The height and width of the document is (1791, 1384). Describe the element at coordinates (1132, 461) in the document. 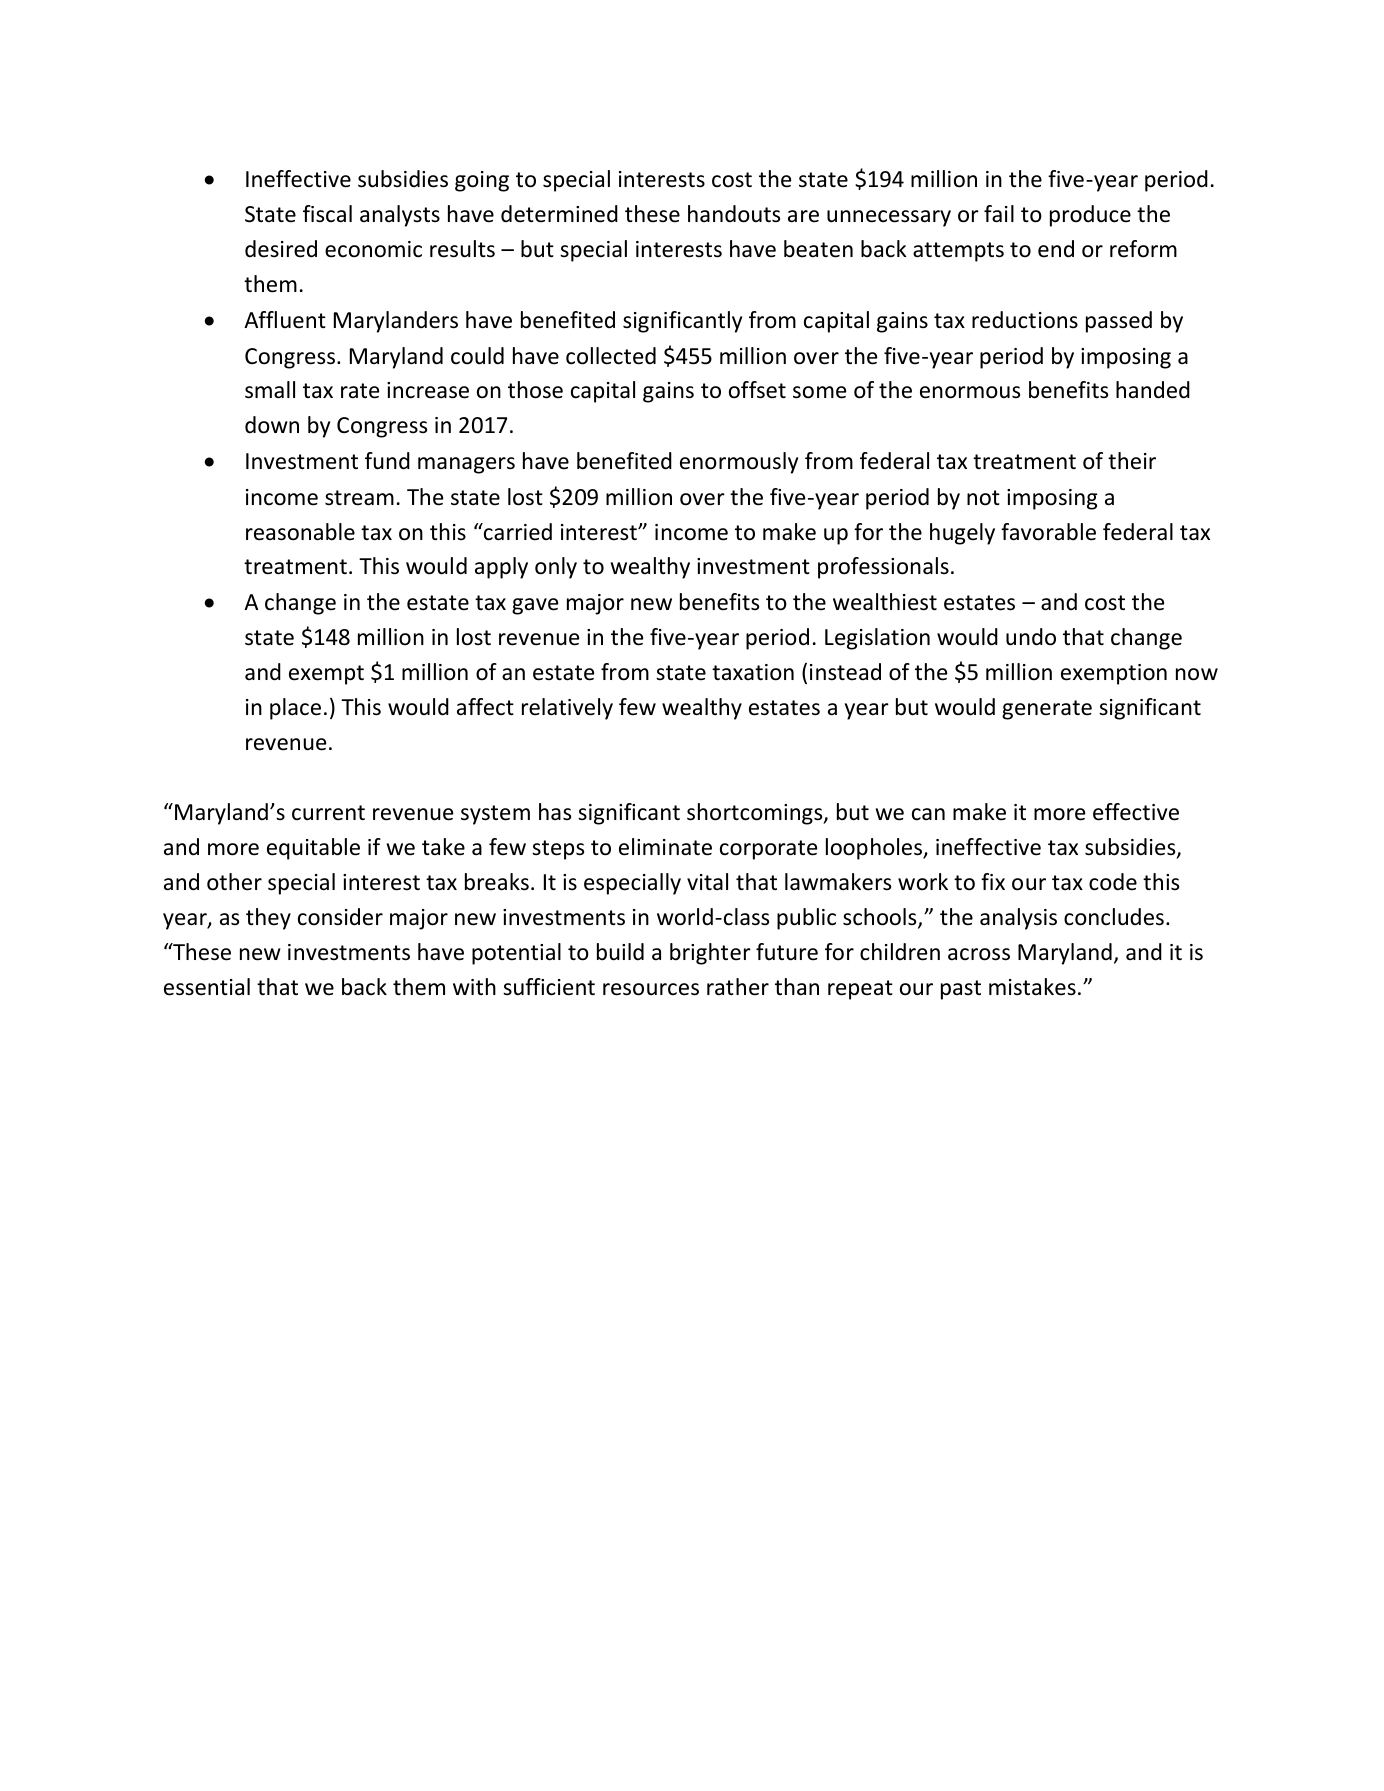

I see `their` at that location.
